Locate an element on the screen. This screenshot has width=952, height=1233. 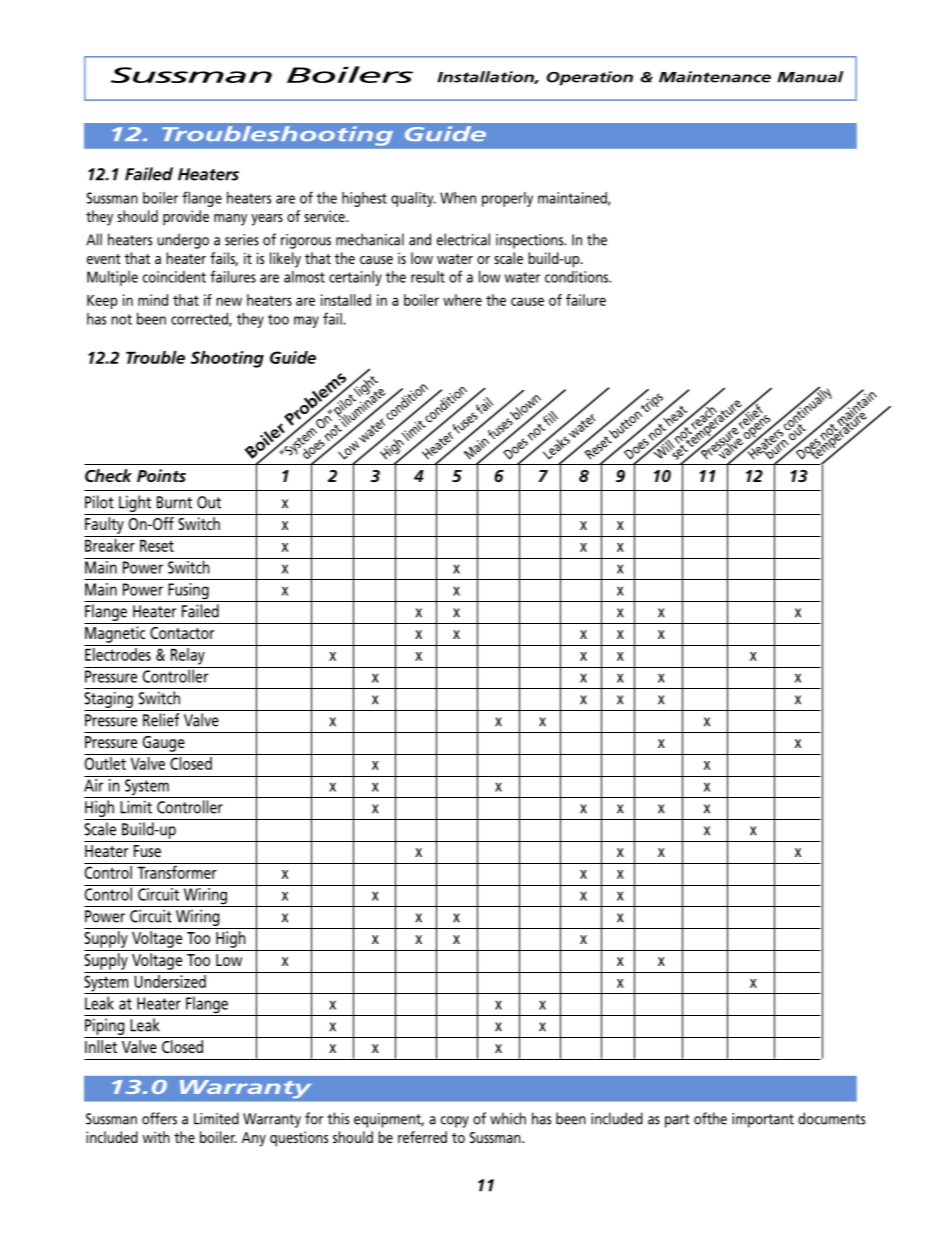
important is located at coordinates (763, 1120).
